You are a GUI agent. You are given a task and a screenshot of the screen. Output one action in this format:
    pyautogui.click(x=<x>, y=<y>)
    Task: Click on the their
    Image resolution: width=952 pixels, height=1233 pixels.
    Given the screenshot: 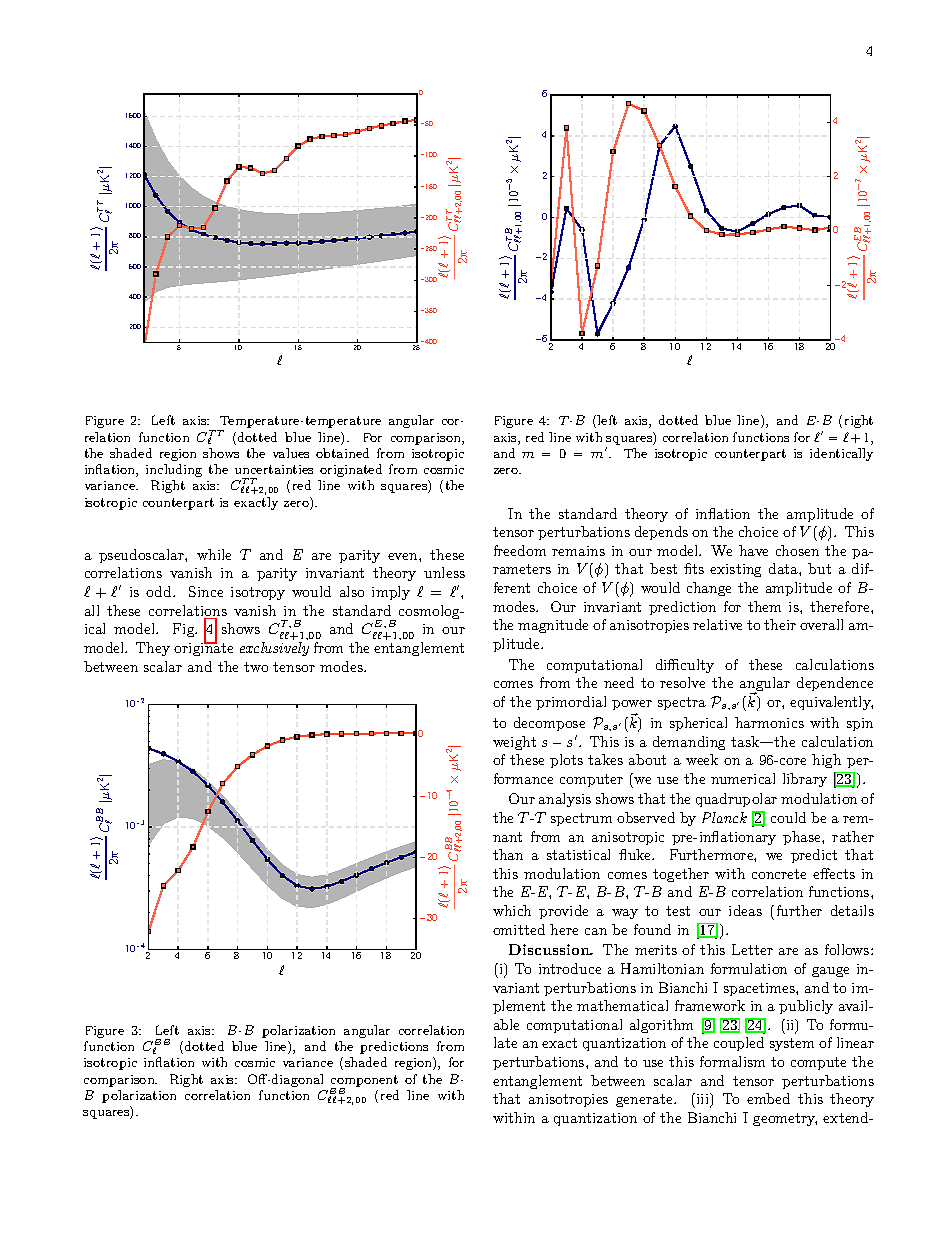 What is the action you would take?
    pyautogui.click(x=780, y=624)
